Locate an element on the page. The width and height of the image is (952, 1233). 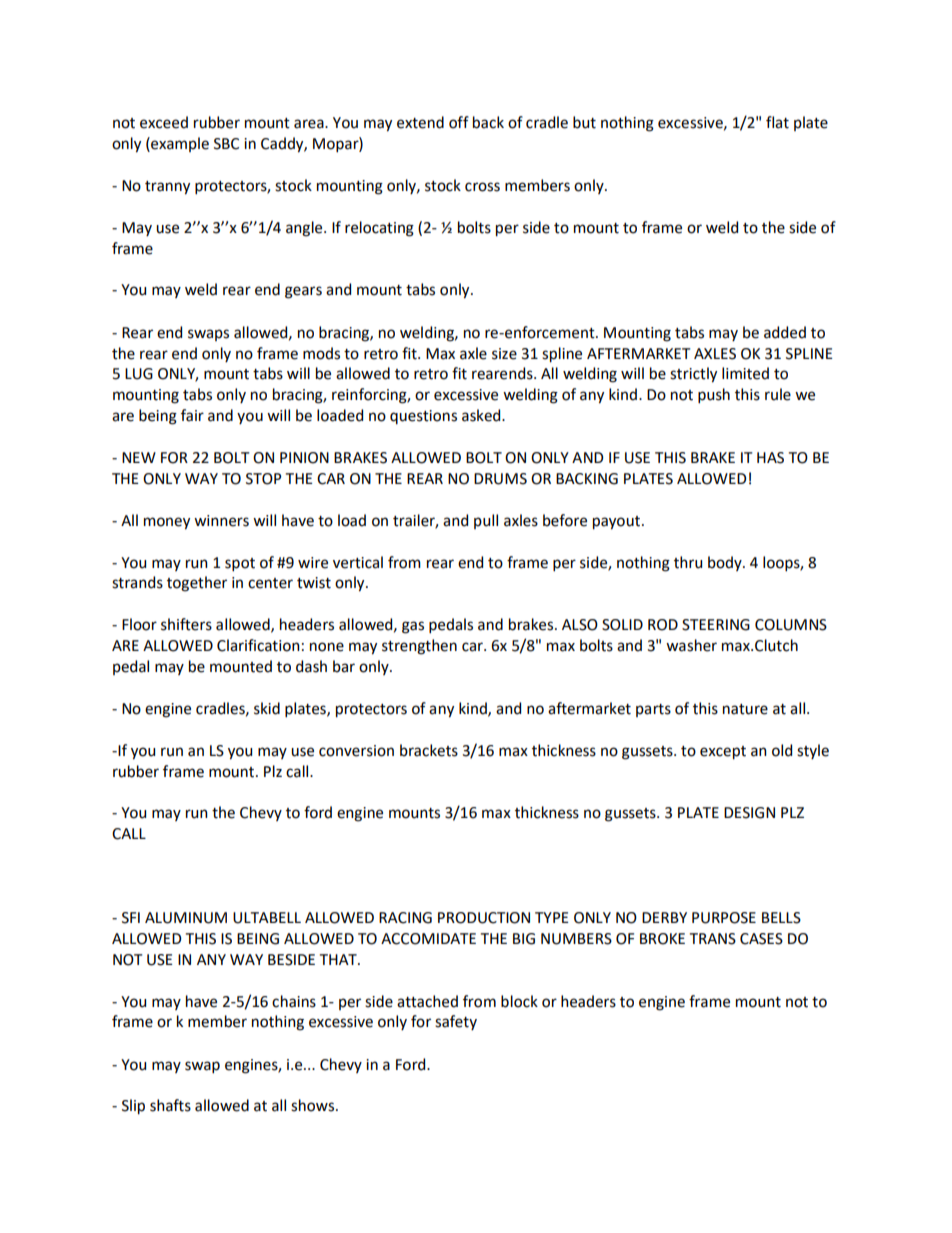
STEERING is located at coordinates (716, 625).
